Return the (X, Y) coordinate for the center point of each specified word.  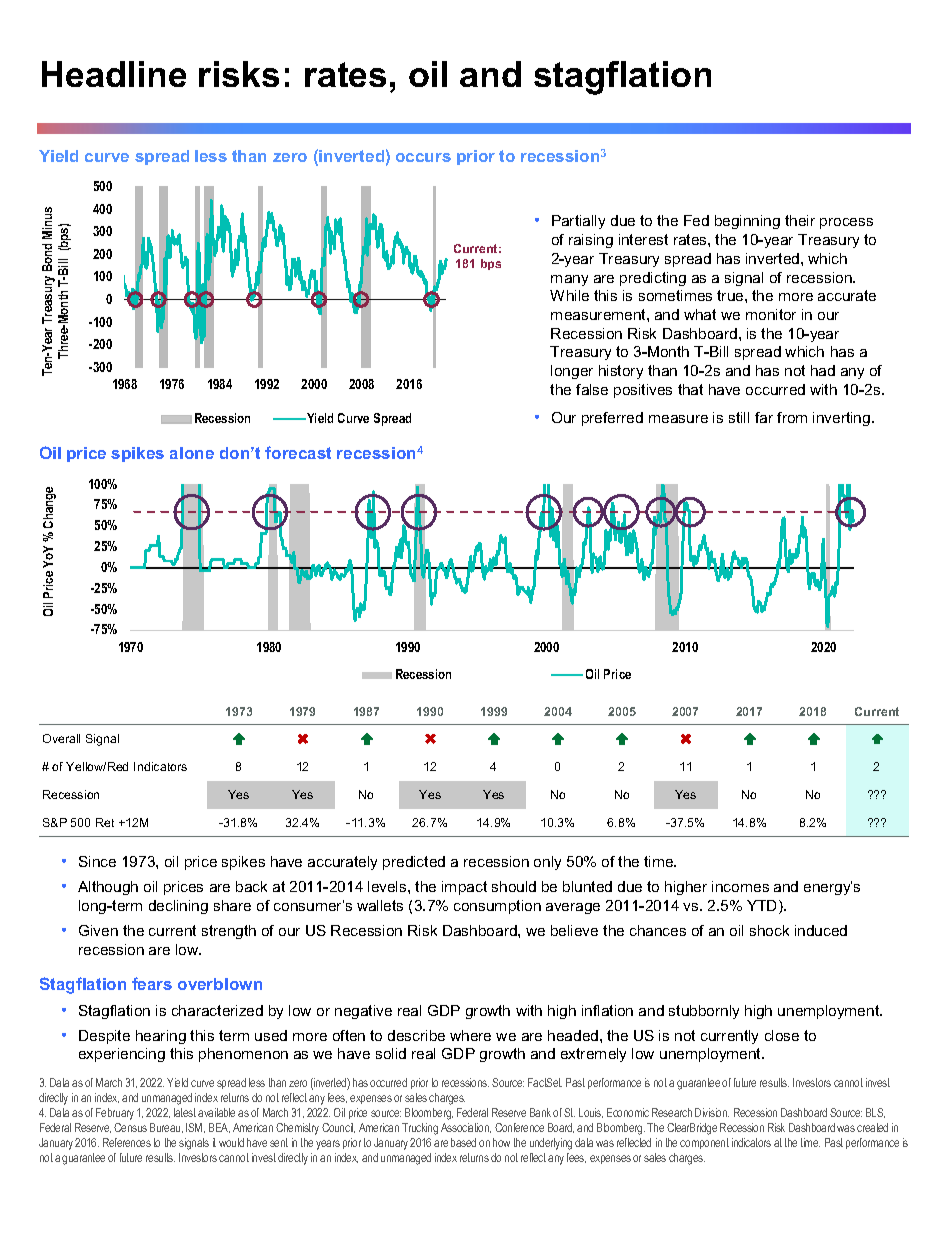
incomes (740, 886)
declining (178, 907)
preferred (612, 419)
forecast (298, 452)
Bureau (166, 1128)
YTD (763, 907)
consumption (497, 907)
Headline (114, 74)
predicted (414, 863)
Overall (61, 738)
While (569, 295)
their (800, 220)
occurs (423, 157)
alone (192, 453)
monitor (771, 314)
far (764, 417)
